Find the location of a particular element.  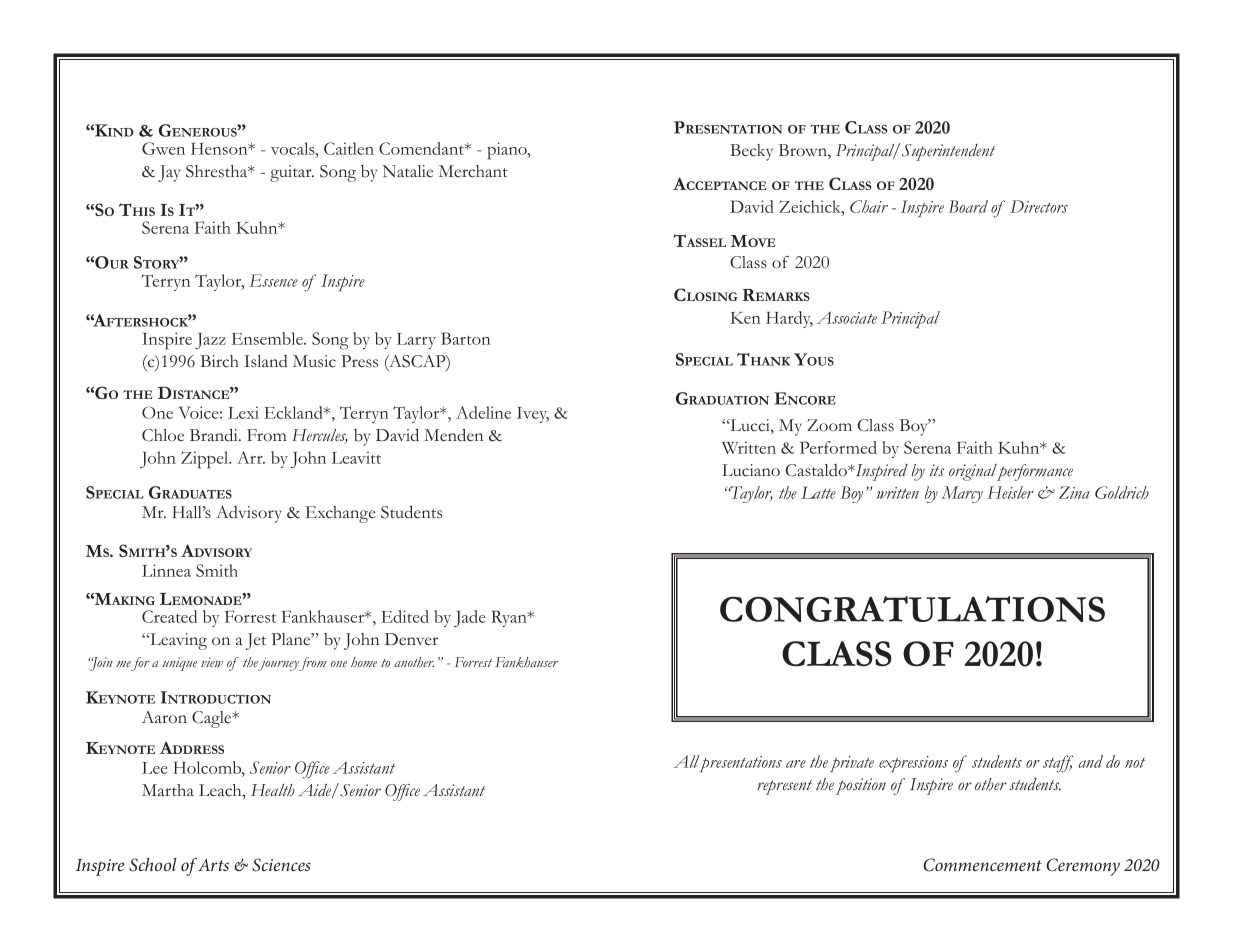

Associate is located at coordinates (847, 317).
